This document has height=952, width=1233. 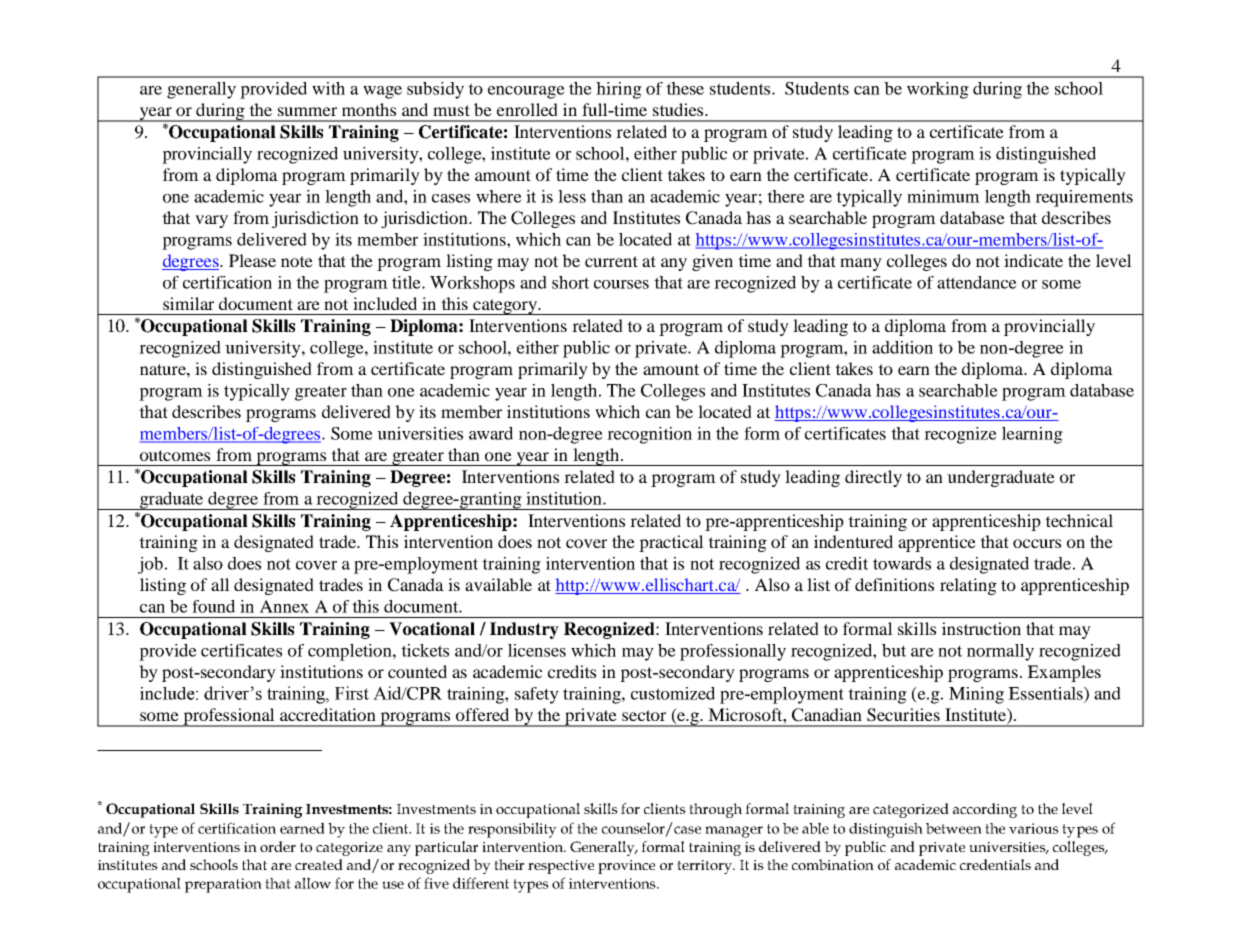 I want to click on recognition, so click(x=649, y=435).
